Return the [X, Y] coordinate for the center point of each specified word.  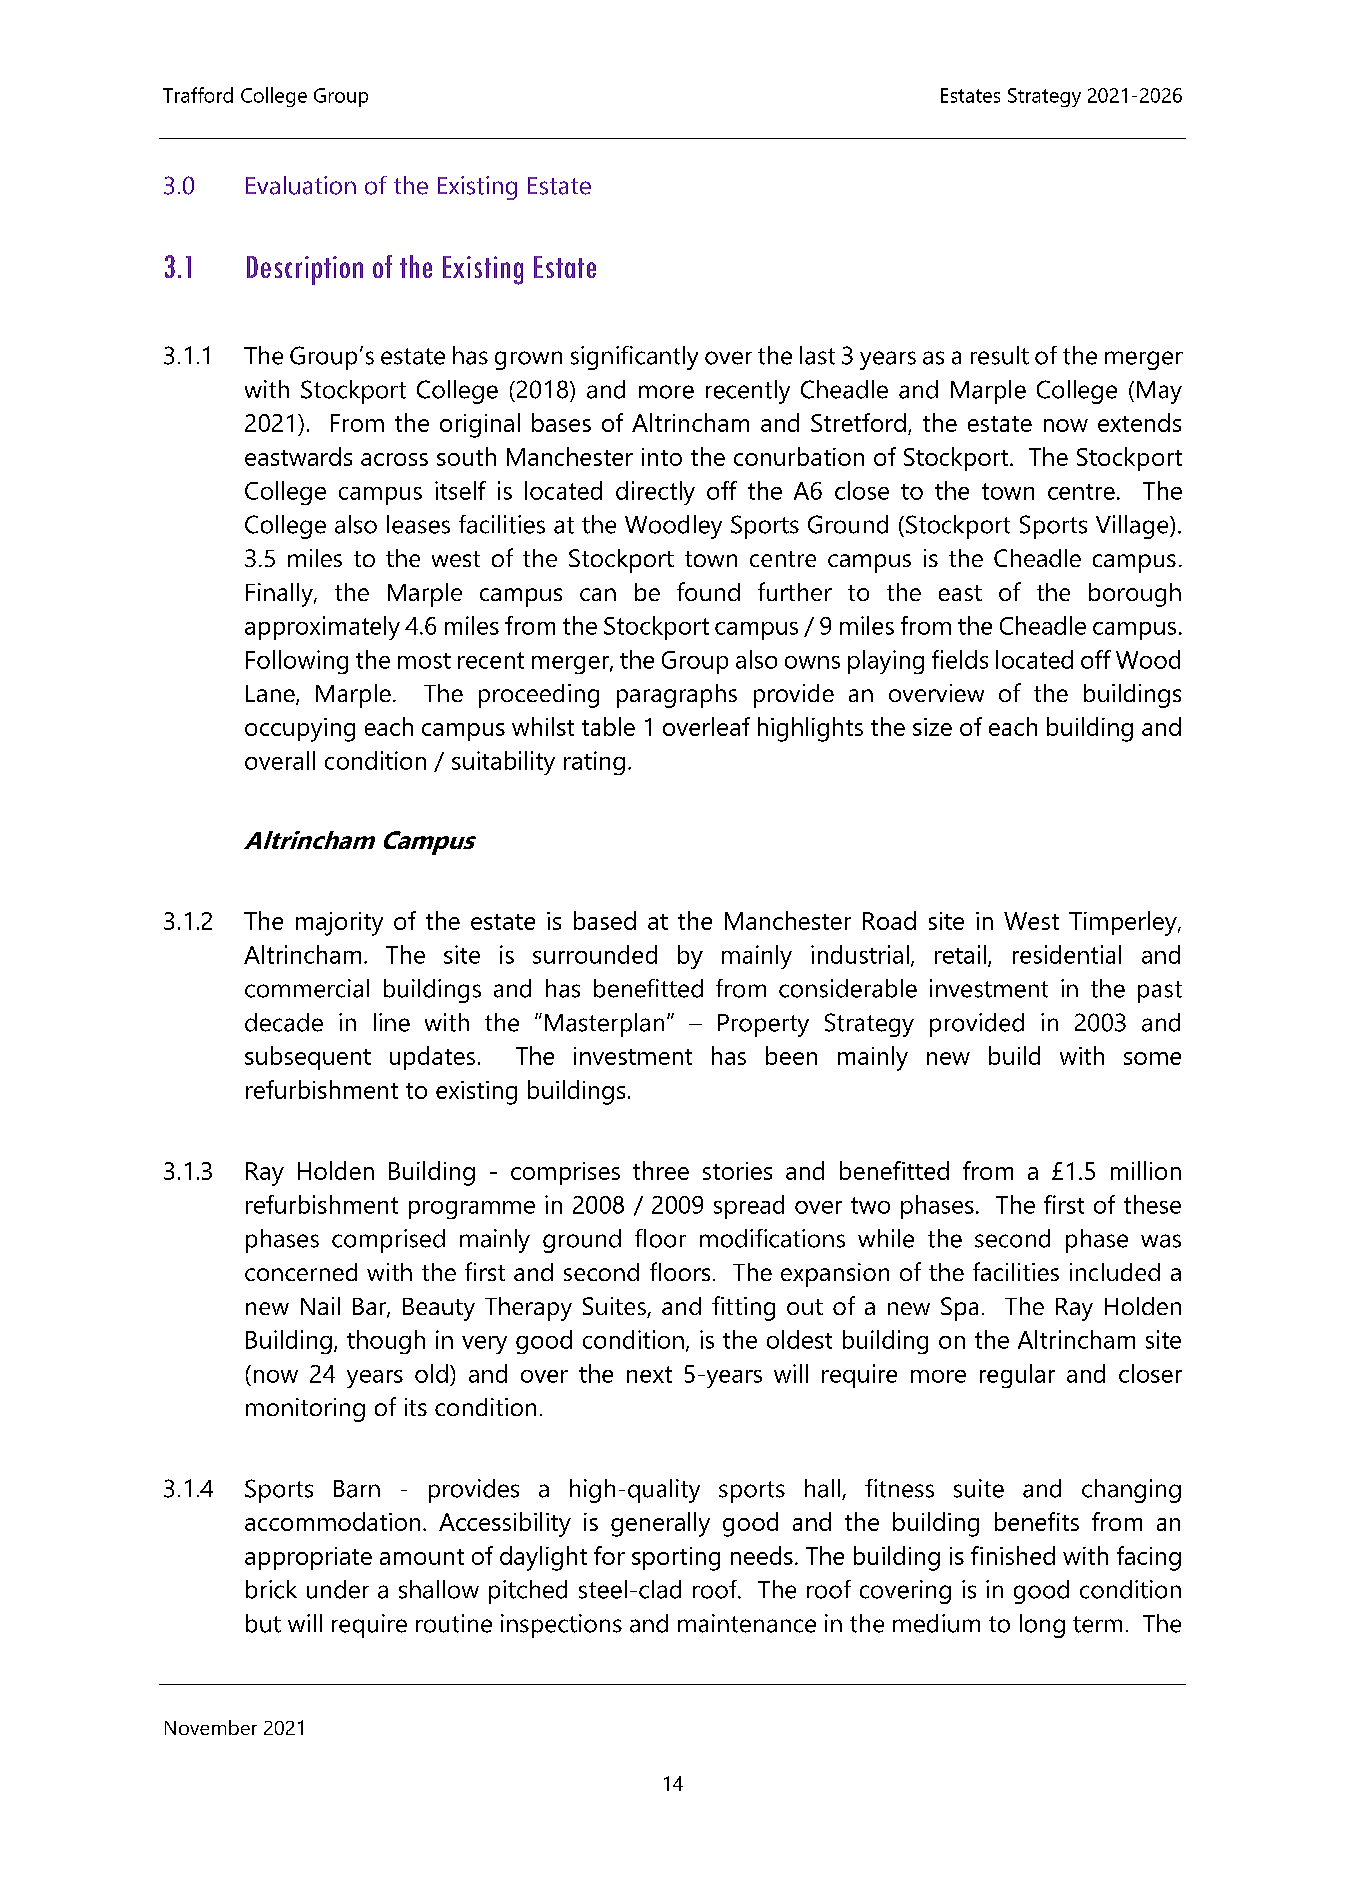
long [1042, 1626]
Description [305, 270]
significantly [634, 358]
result [1000, 355]
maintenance [747, 1623]
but [263, 1623]
